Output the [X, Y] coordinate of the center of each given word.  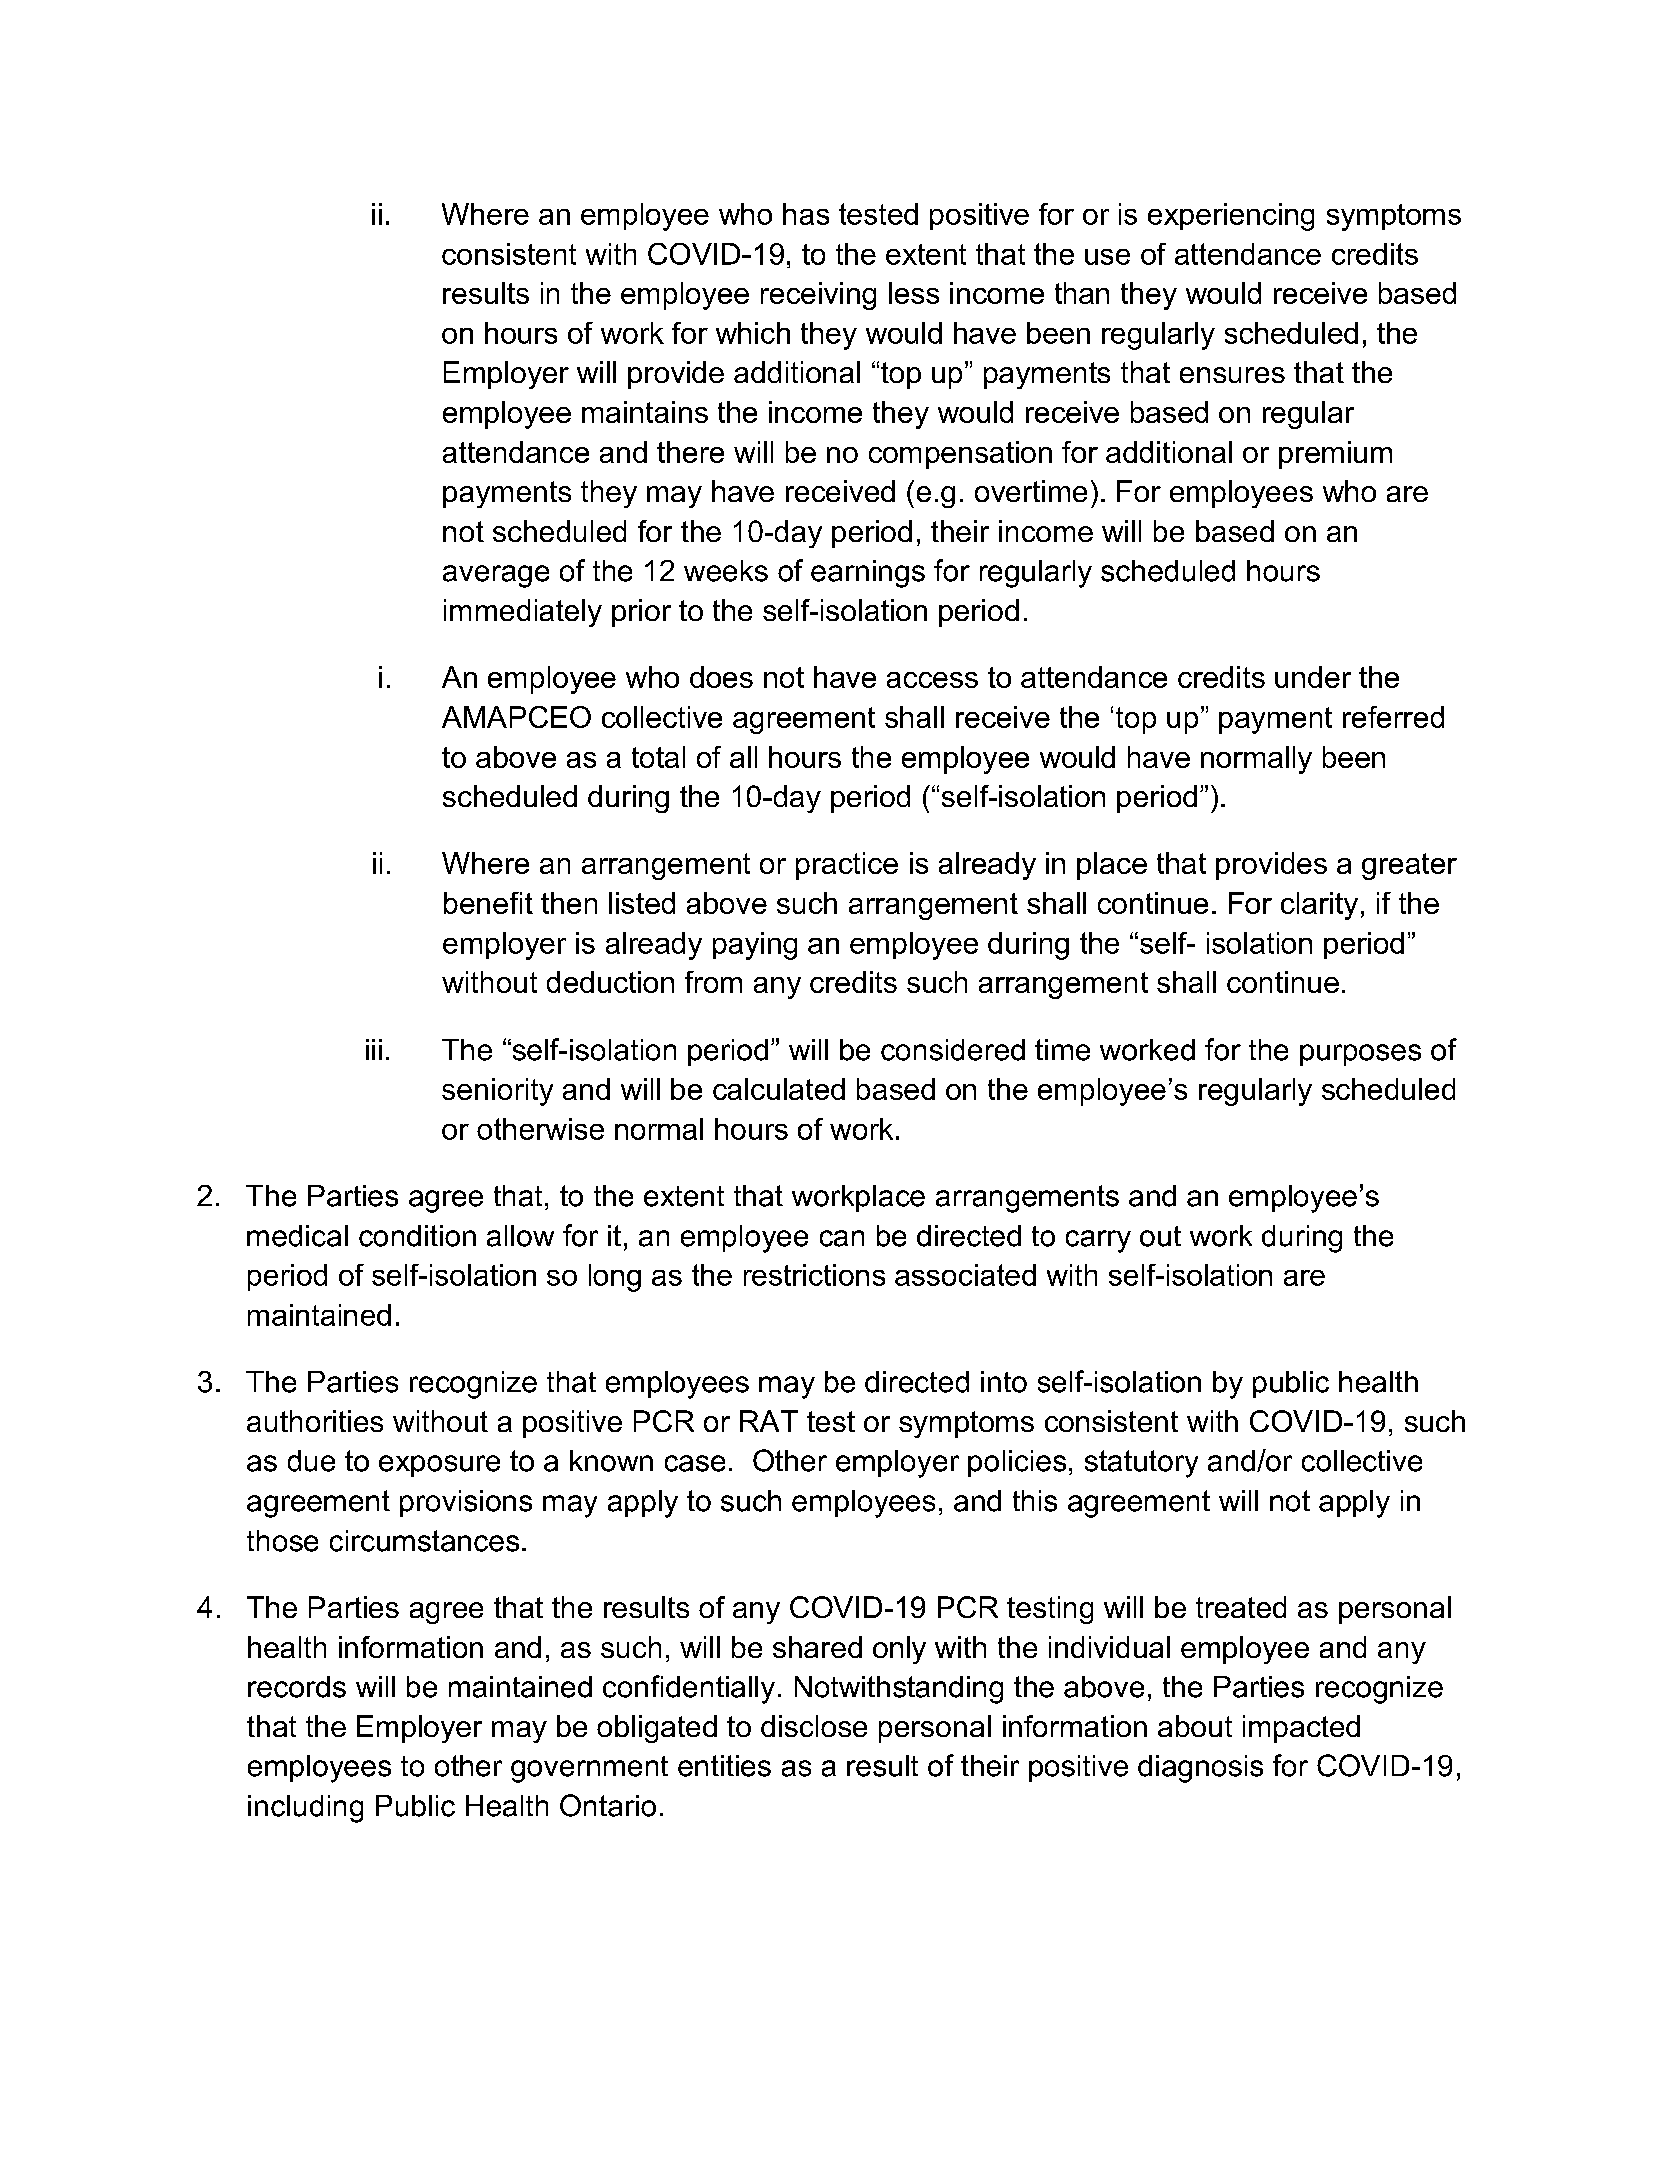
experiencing [1231, 217]
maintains [645, 412]
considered [953, 1050]
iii [374, 1049]
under [1313, 677]
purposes [1360, 1055]
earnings [868, 574]
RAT [769, 1421]
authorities [315, 1421]
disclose [814, 1726]
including [305, 1809]
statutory [1141, 1464]
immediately [523, 613]
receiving [818, 296]
